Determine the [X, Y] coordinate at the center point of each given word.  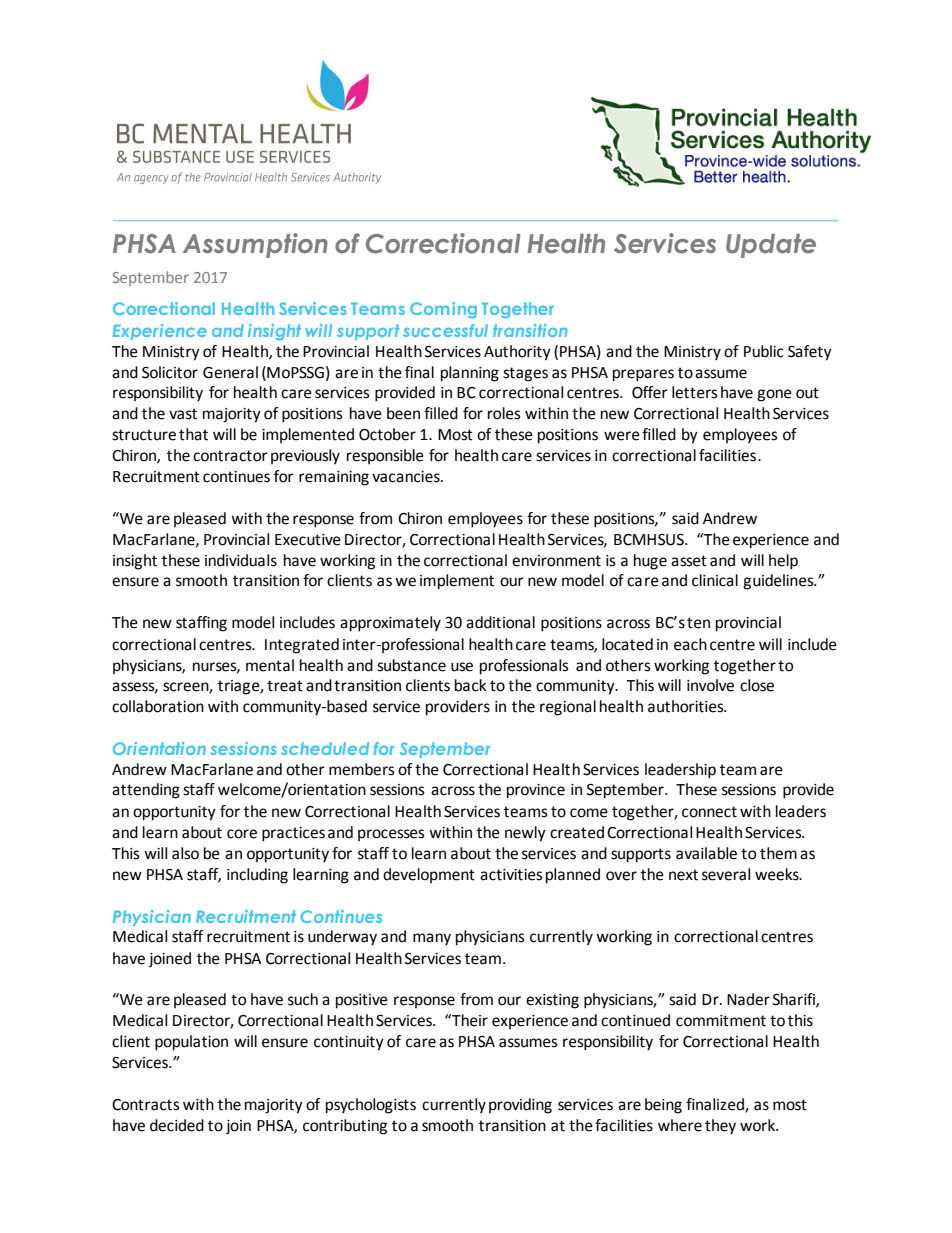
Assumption [255, 245]
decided [177, 1125]
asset [689, 561]
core [242, 834]
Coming [443, 310]
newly [525, 834]
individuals [241, 560]
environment [556, 561]
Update [771, 246]
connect [709, 812]
